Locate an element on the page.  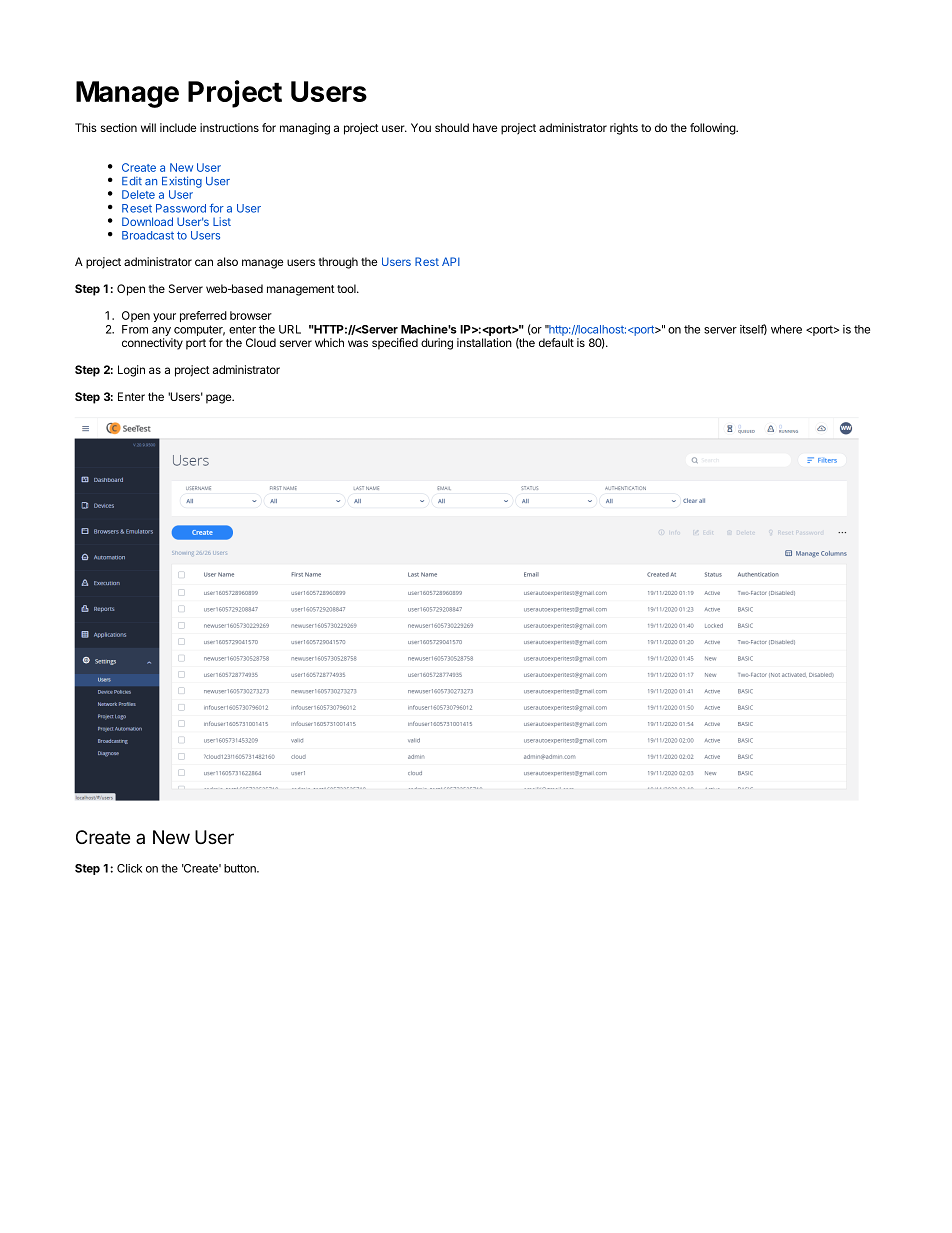
include is located at coordinates (178, 127).
